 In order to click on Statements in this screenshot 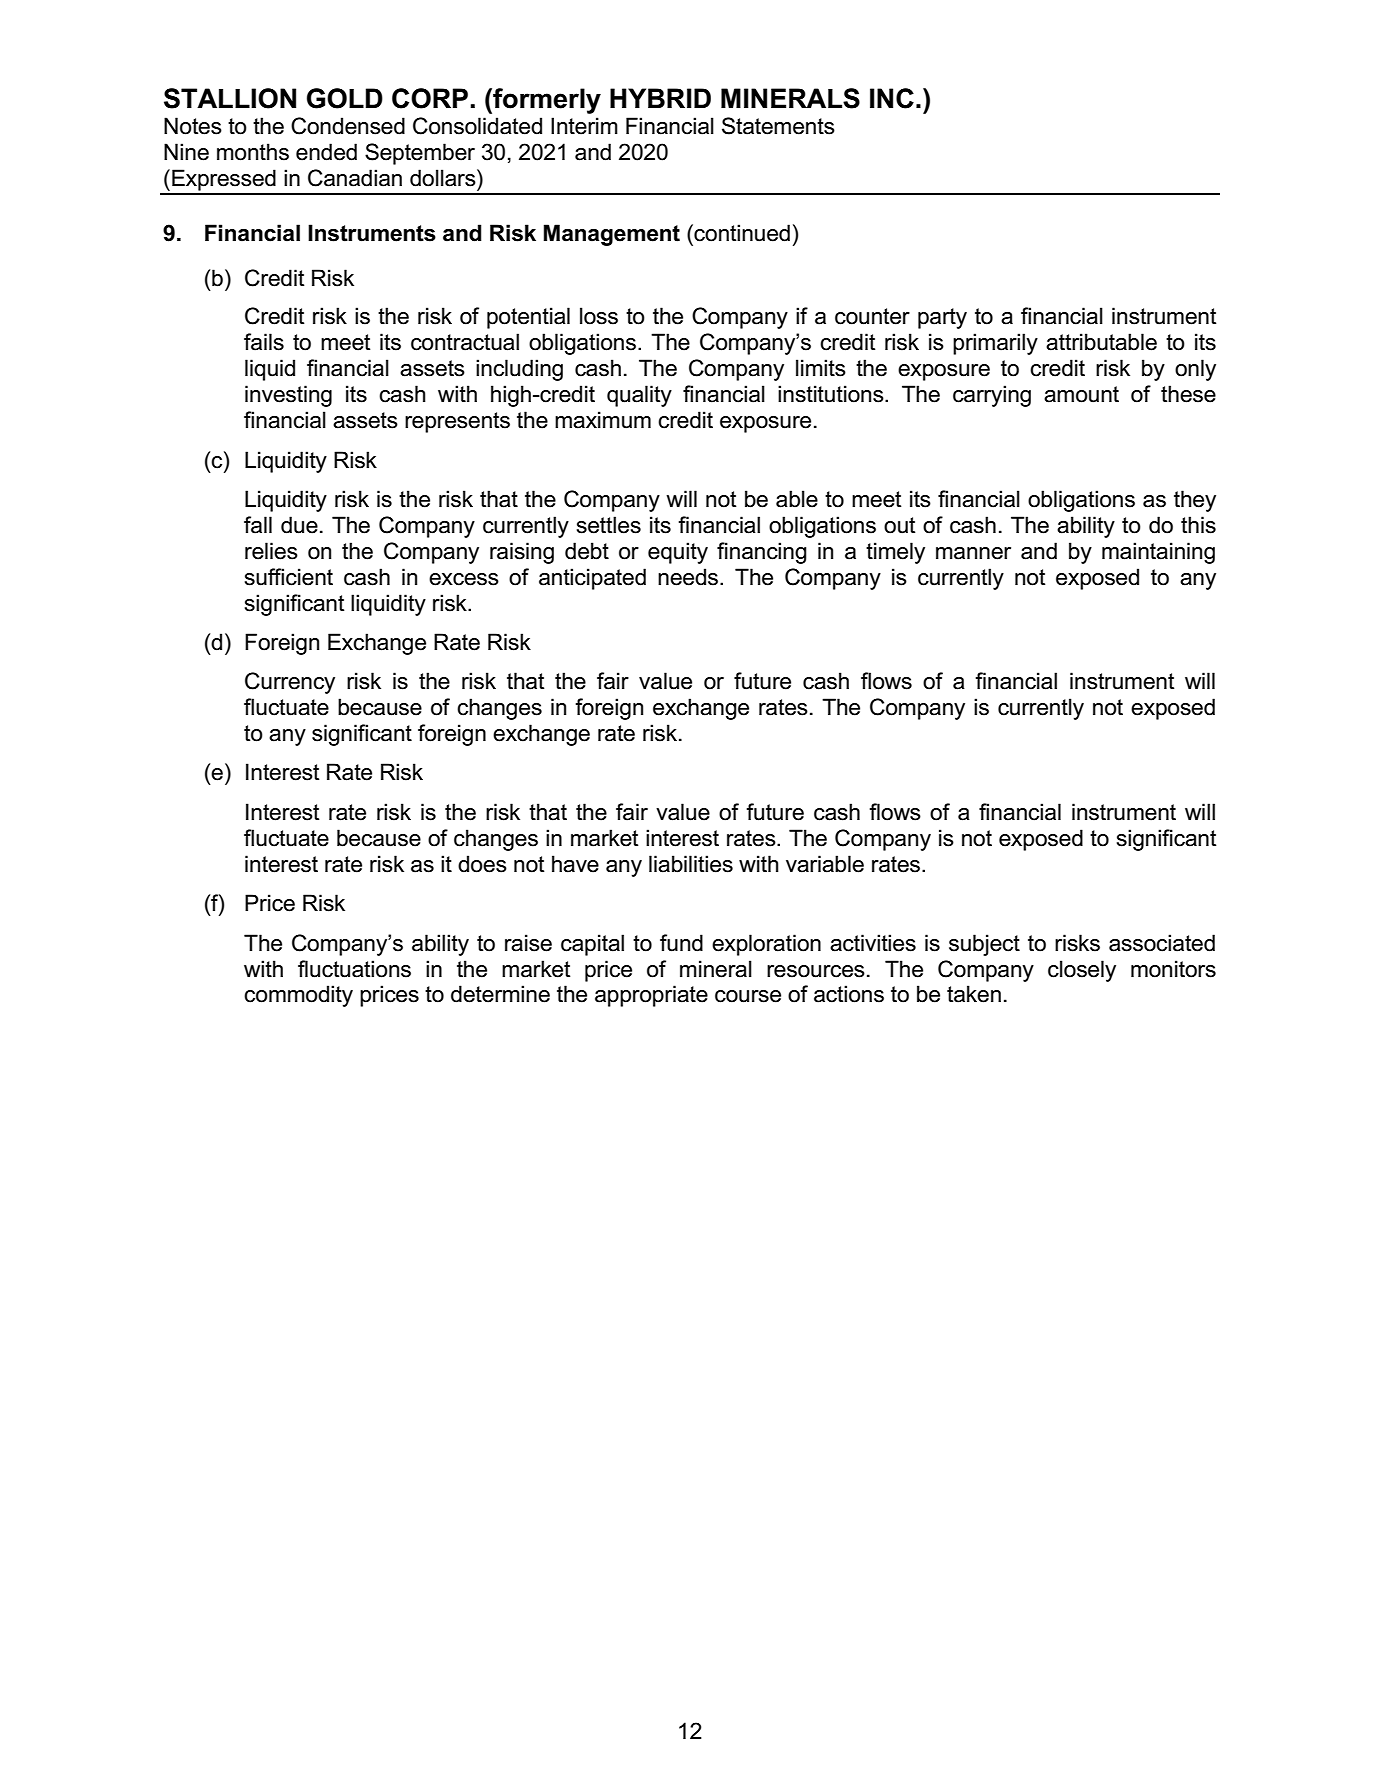, I will do `click(778, 126)`.
